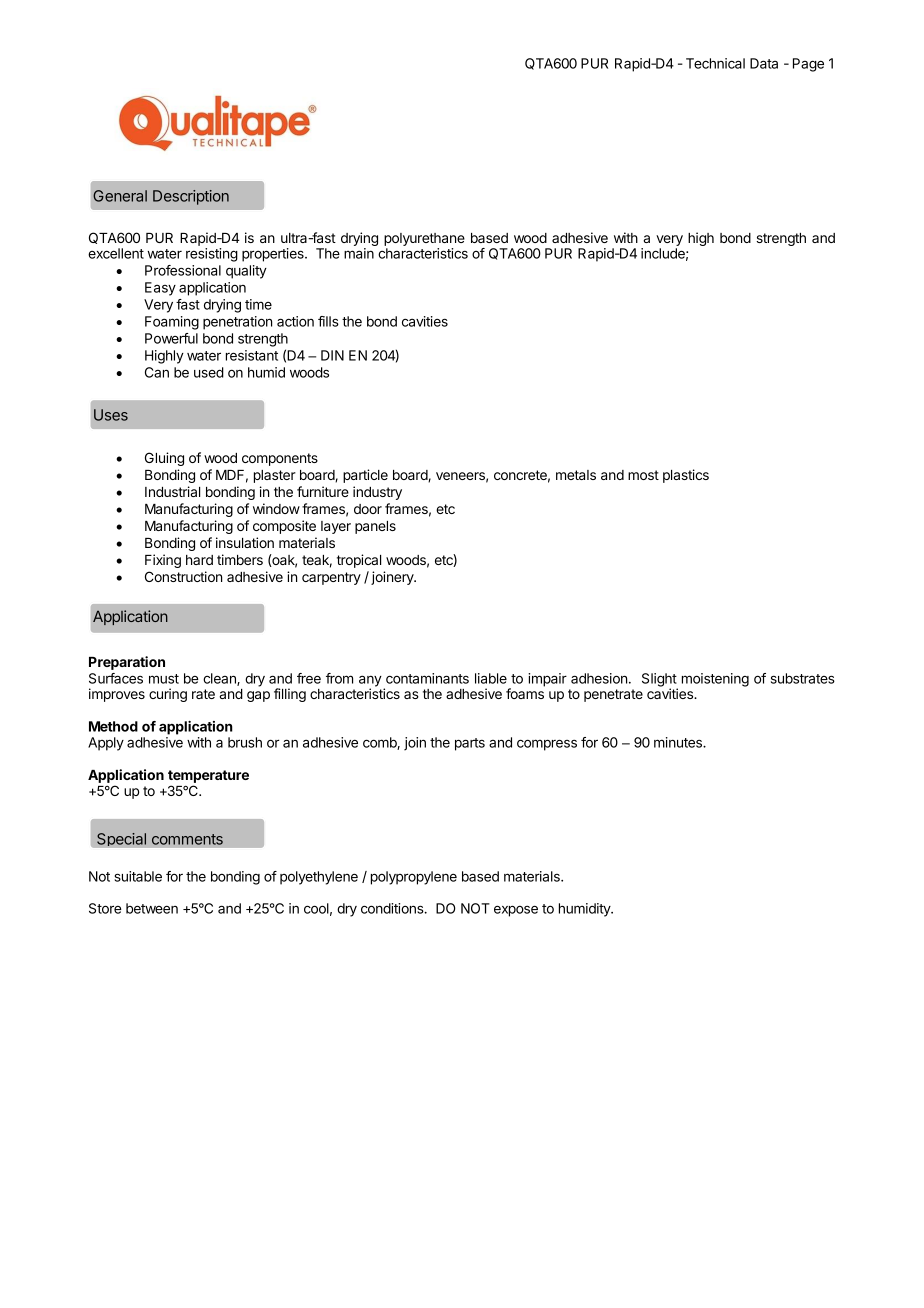 Image resolution: width=924 pixels, height=1308 pixels. I want to click on most, so click(643, 475).
